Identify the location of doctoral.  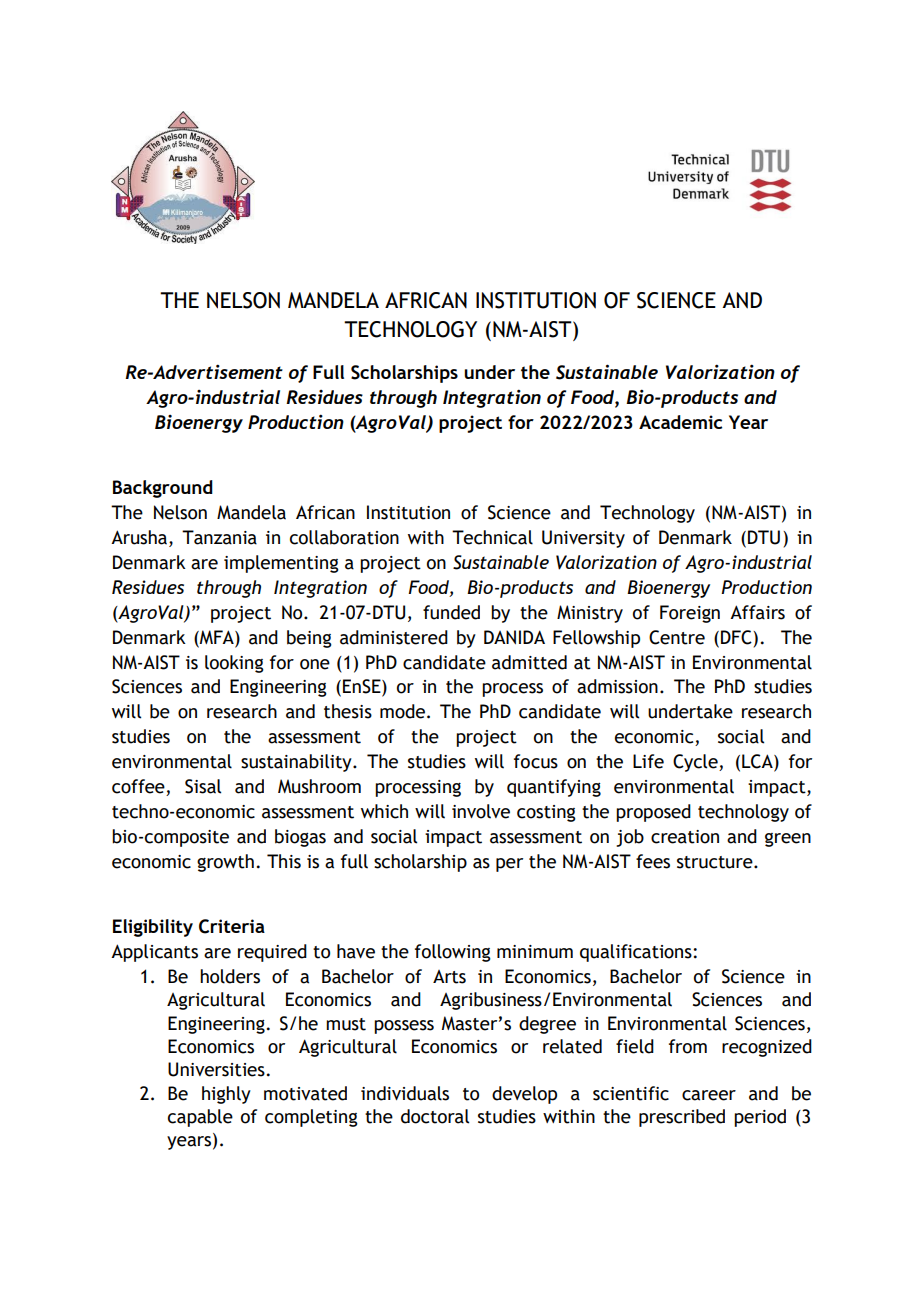
(435, 1116).
